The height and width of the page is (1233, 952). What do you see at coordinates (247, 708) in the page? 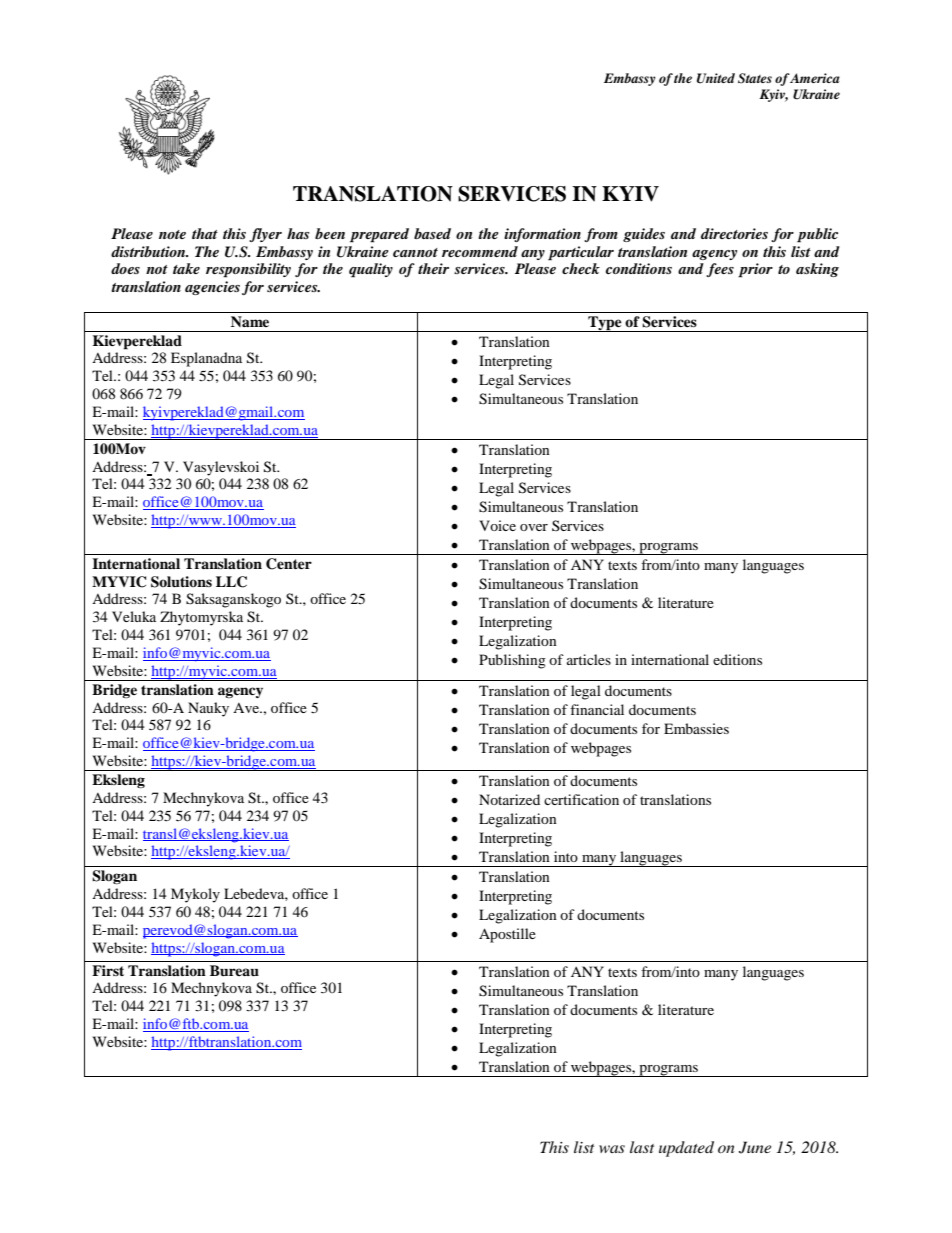
I see `Ave` at bounding box center [247, 708].
